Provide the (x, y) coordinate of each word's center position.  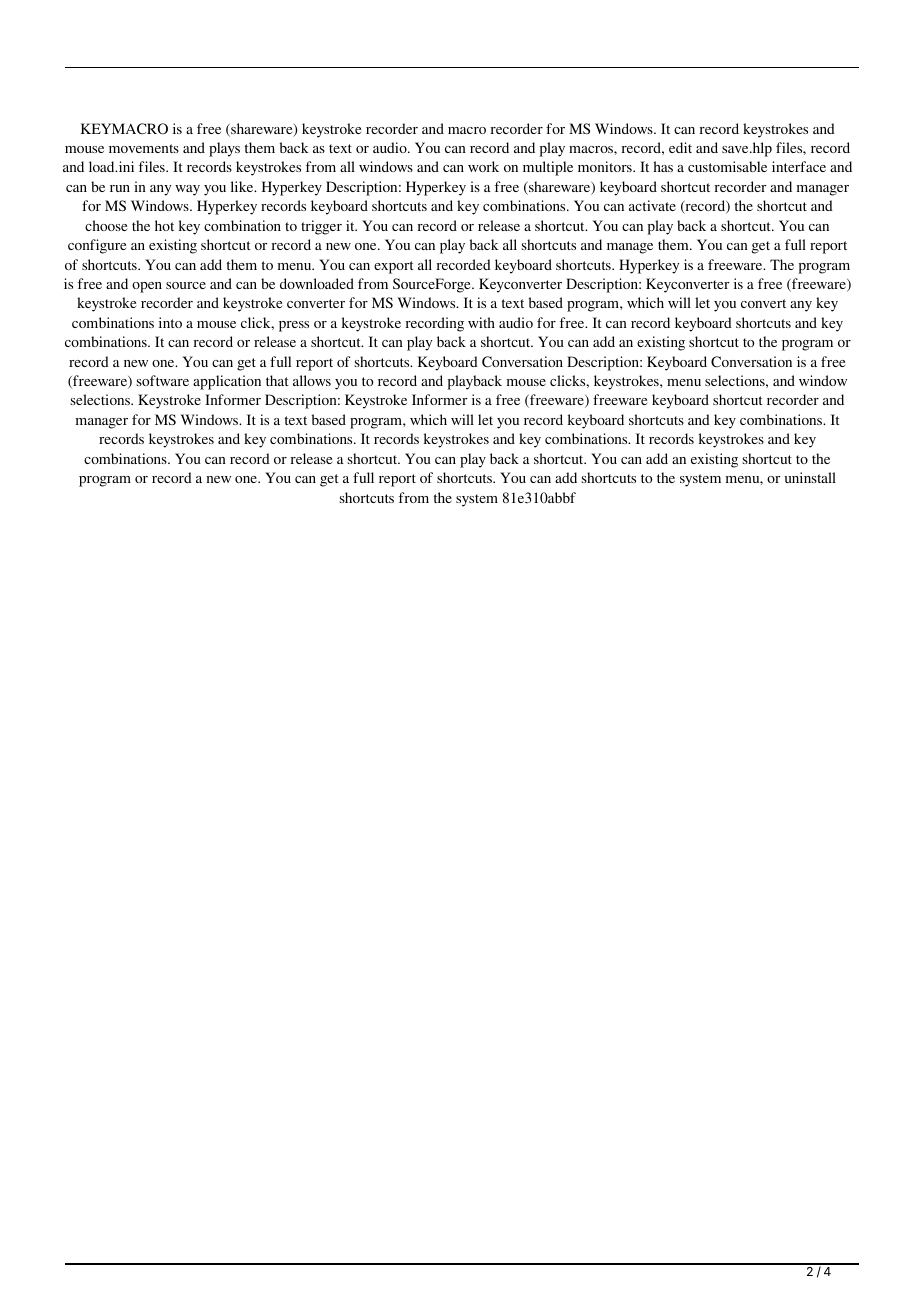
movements (144, 148)
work (483, 166)
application (227, 382)
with (481, 322)
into (170, 322)
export (394, 267)
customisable (727, 166)
